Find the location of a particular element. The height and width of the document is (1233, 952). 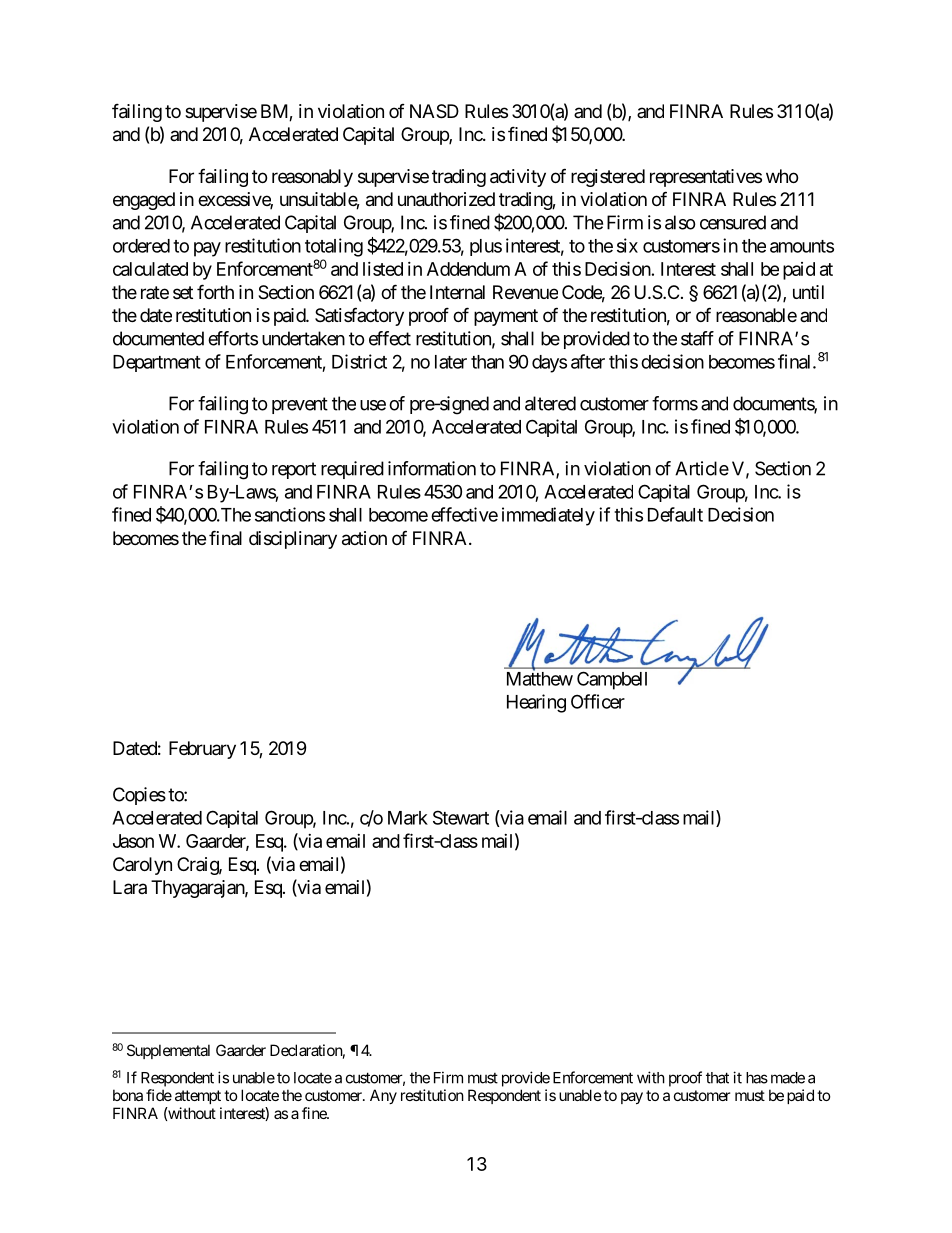

that is located at coordinates (717, 1078).
